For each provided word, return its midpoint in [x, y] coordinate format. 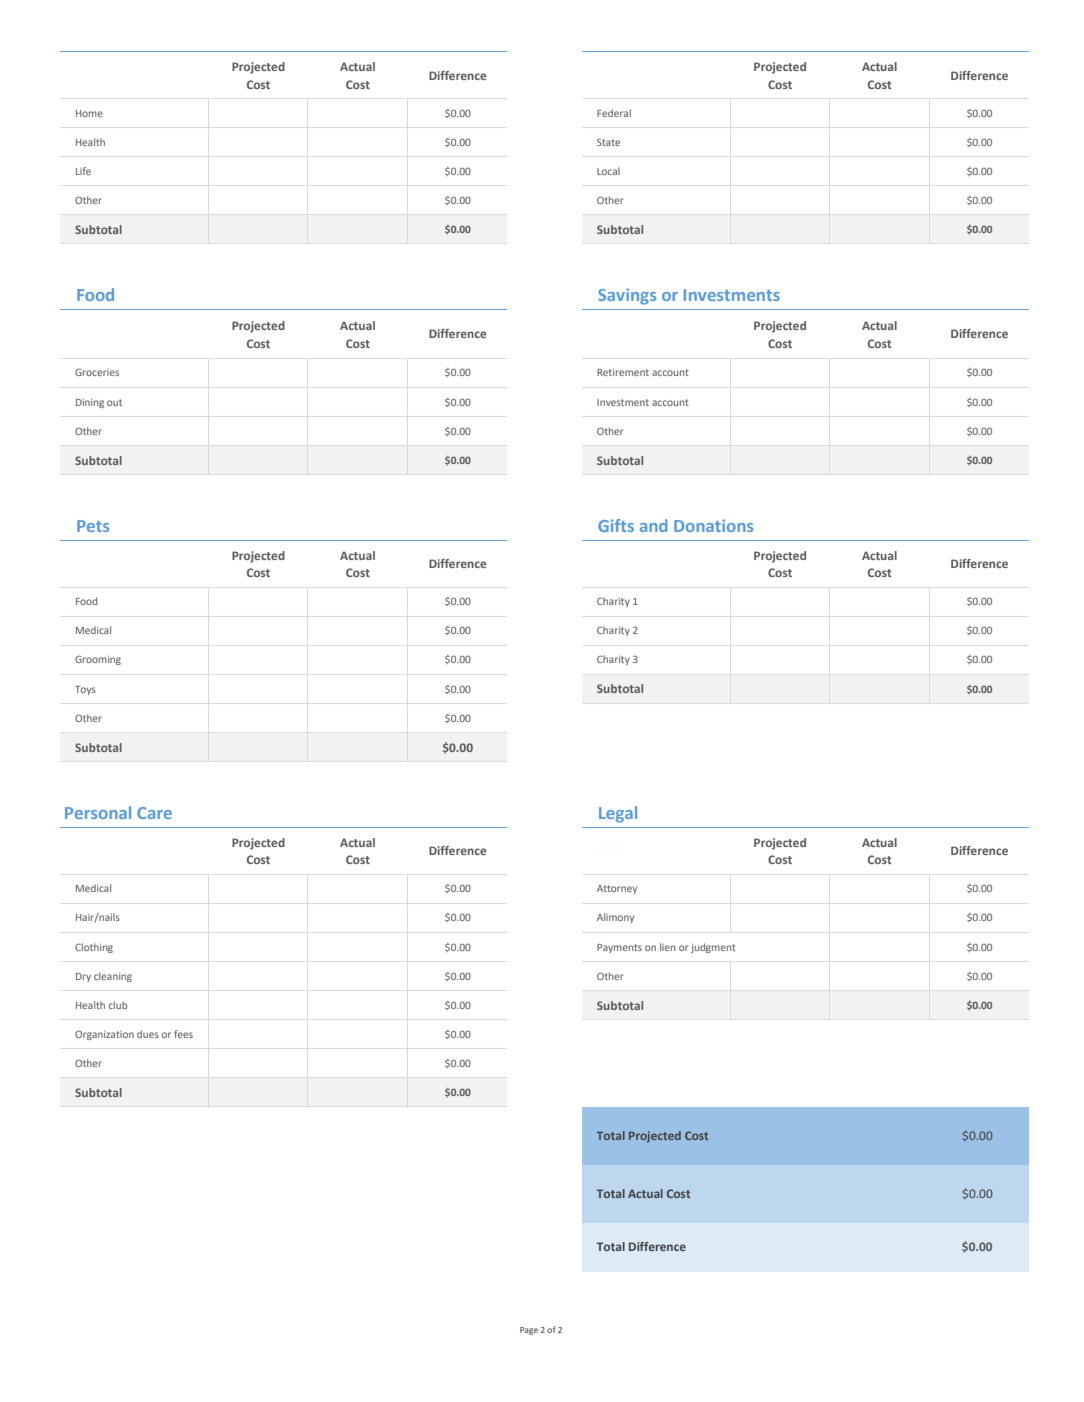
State [608, 142]
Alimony [615, 918]
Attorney [617, 889]
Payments [619, 948]
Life [83, 171]
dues [148, 1034]
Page [529, 1331]
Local [608, 171]
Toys [85, 690]
